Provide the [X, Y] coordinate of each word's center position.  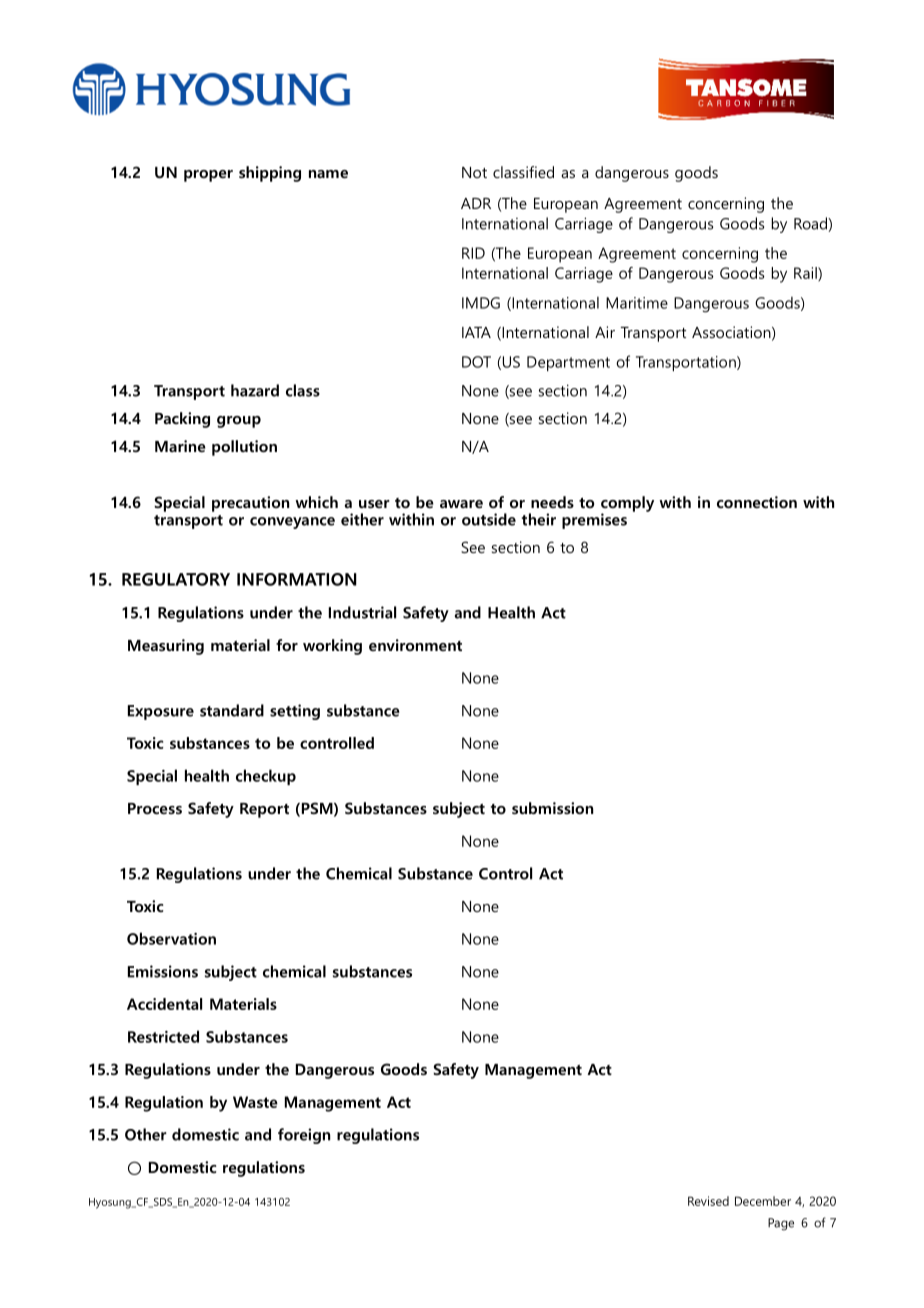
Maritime [637, 303]
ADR [476, 203]
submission [552, 808]
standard [232, 710]
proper [208, 176]
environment [415, 645]
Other [146, 1134]
